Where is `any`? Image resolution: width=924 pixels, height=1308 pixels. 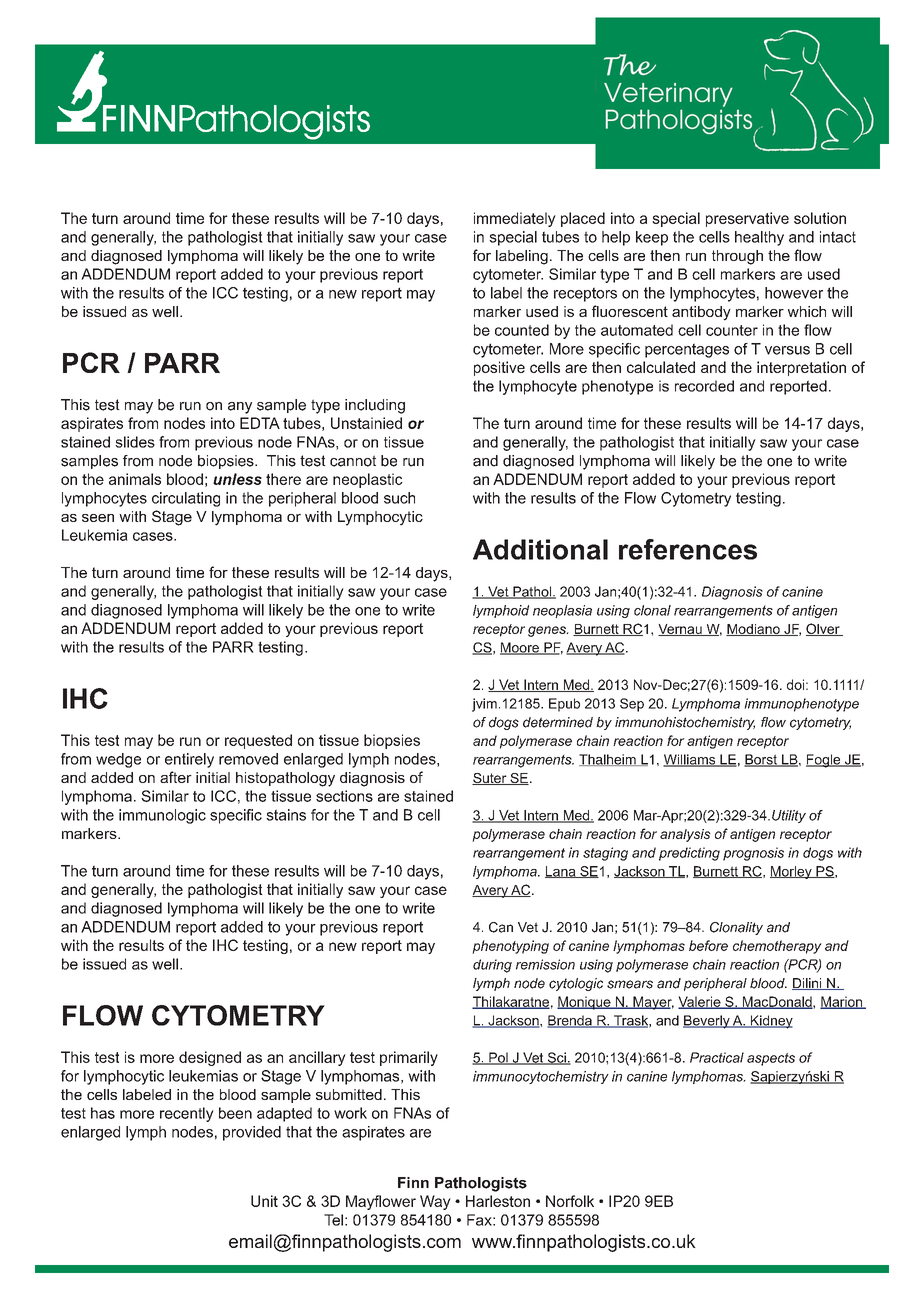 any is located at coordinates (240, 408).
